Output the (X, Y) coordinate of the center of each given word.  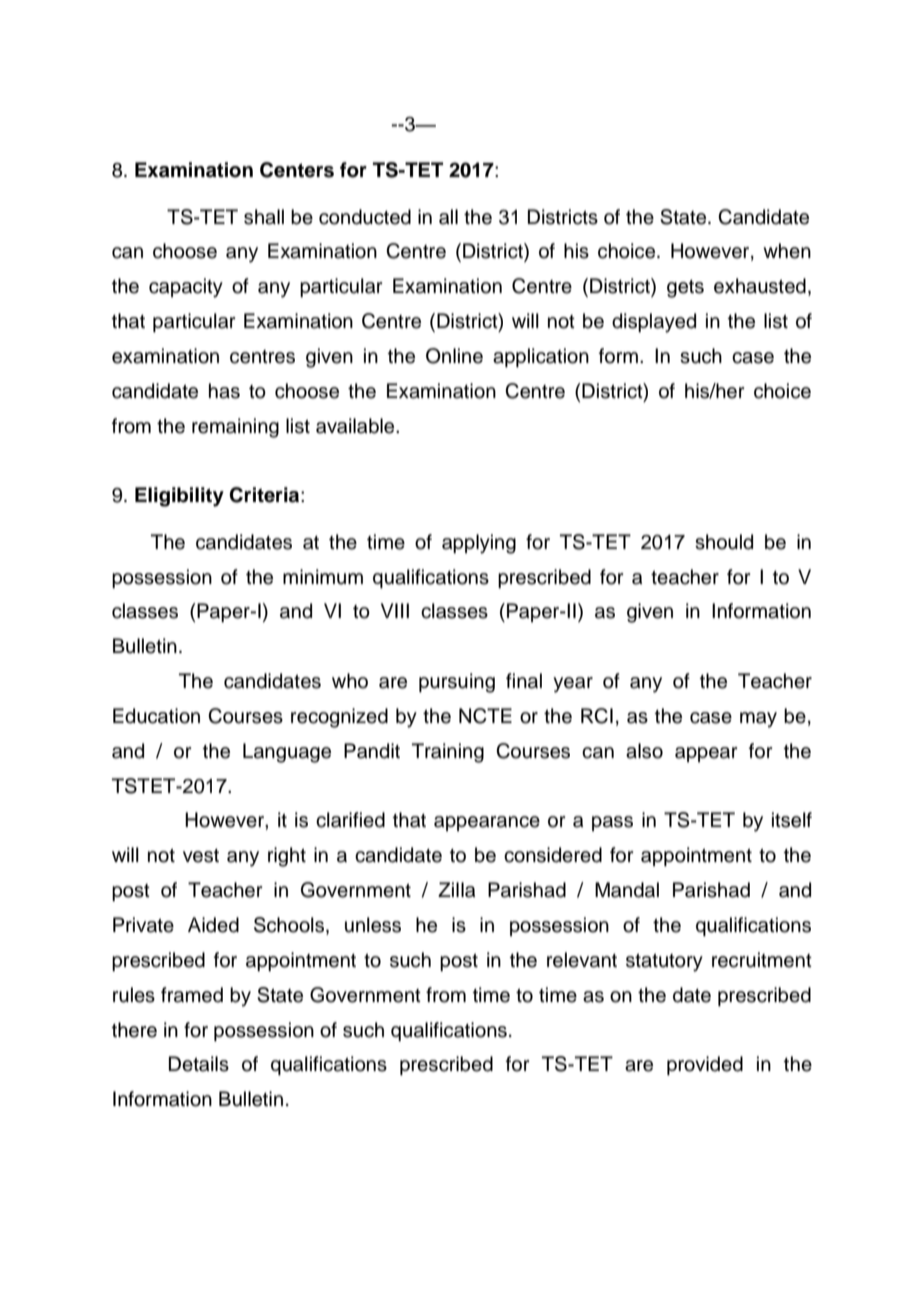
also (644, 751)
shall (264, 217)
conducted (365, 217)
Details (199, 1064)
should (724, 542)
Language (287, 753)
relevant (582, 960)
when (787, 251)
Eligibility (179, 497)
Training (448, 753)
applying (479, 544)
